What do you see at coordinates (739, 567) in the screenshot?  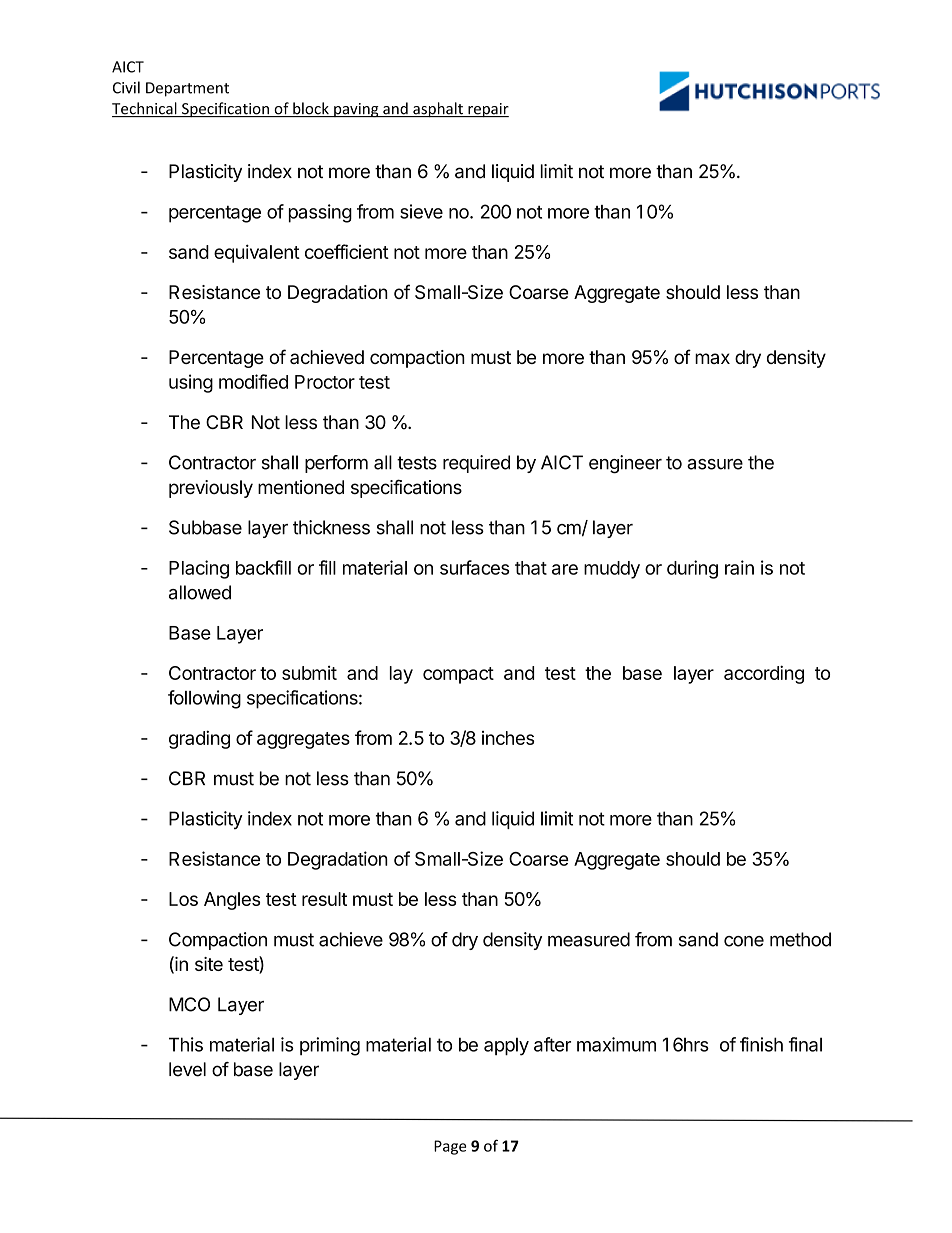 I see `rain` at bounding box center [739, 567].
